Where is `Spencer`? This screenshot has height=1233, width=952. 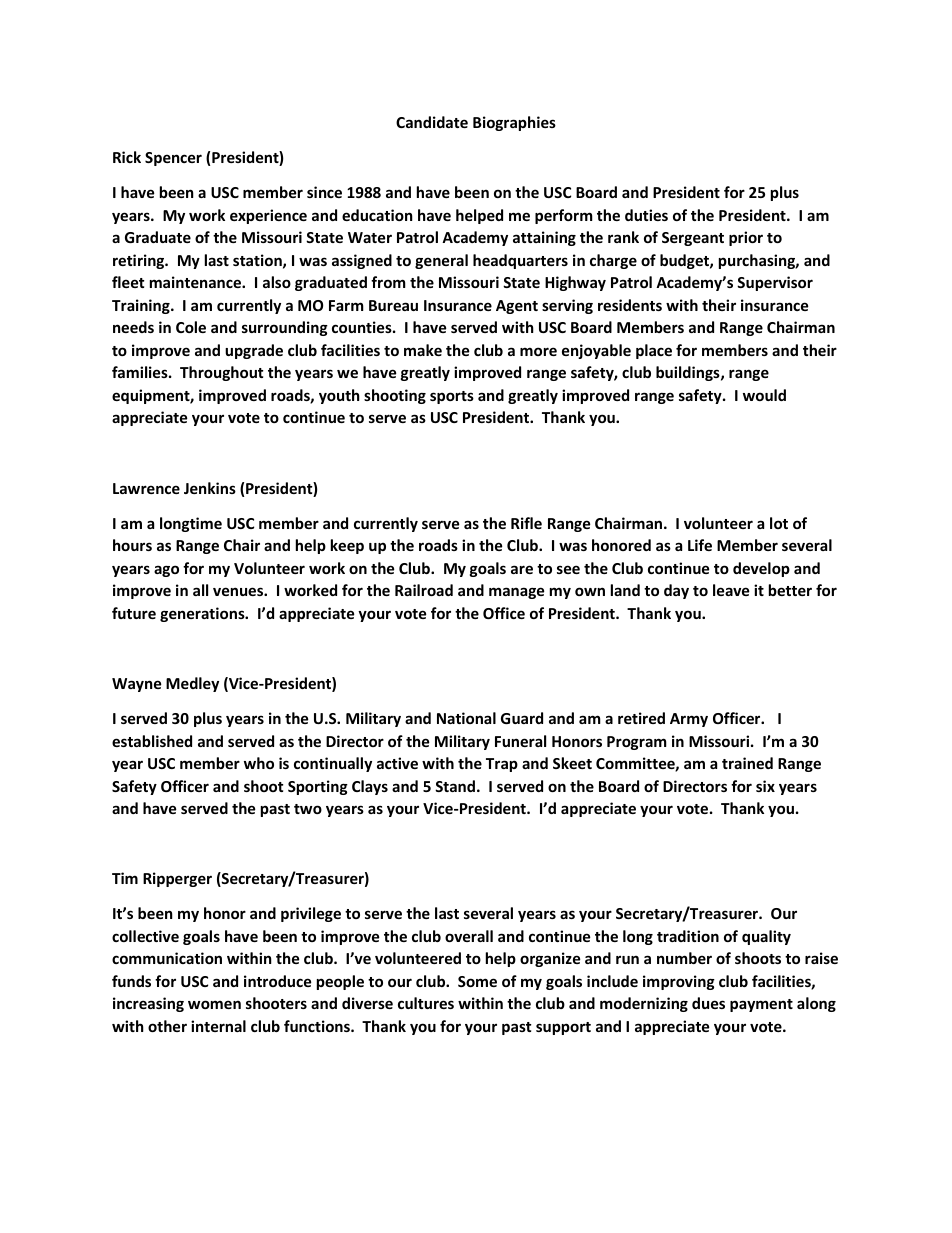
Spencer is located at coordinates (173, 159).
